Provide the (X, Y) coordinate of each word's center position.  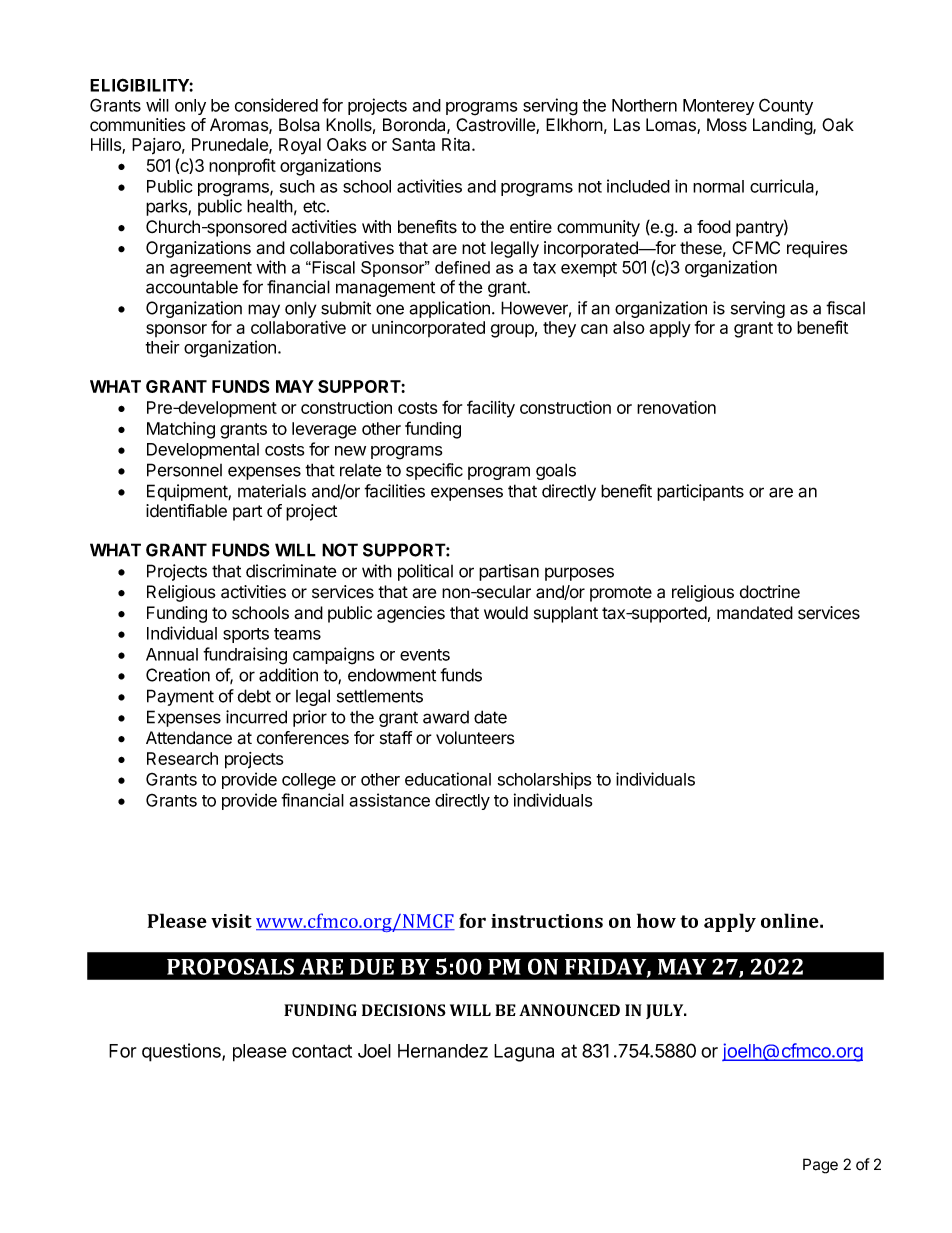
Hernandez (443, 1051)
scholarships (544, 780)
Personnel (184, 470)
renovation (676, 407)
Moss (727, 125)
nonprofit (242, 166)
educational (448, 779)
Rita (457, 144)
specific (434, 471)
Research (182, 758)
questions (182, 1052)
